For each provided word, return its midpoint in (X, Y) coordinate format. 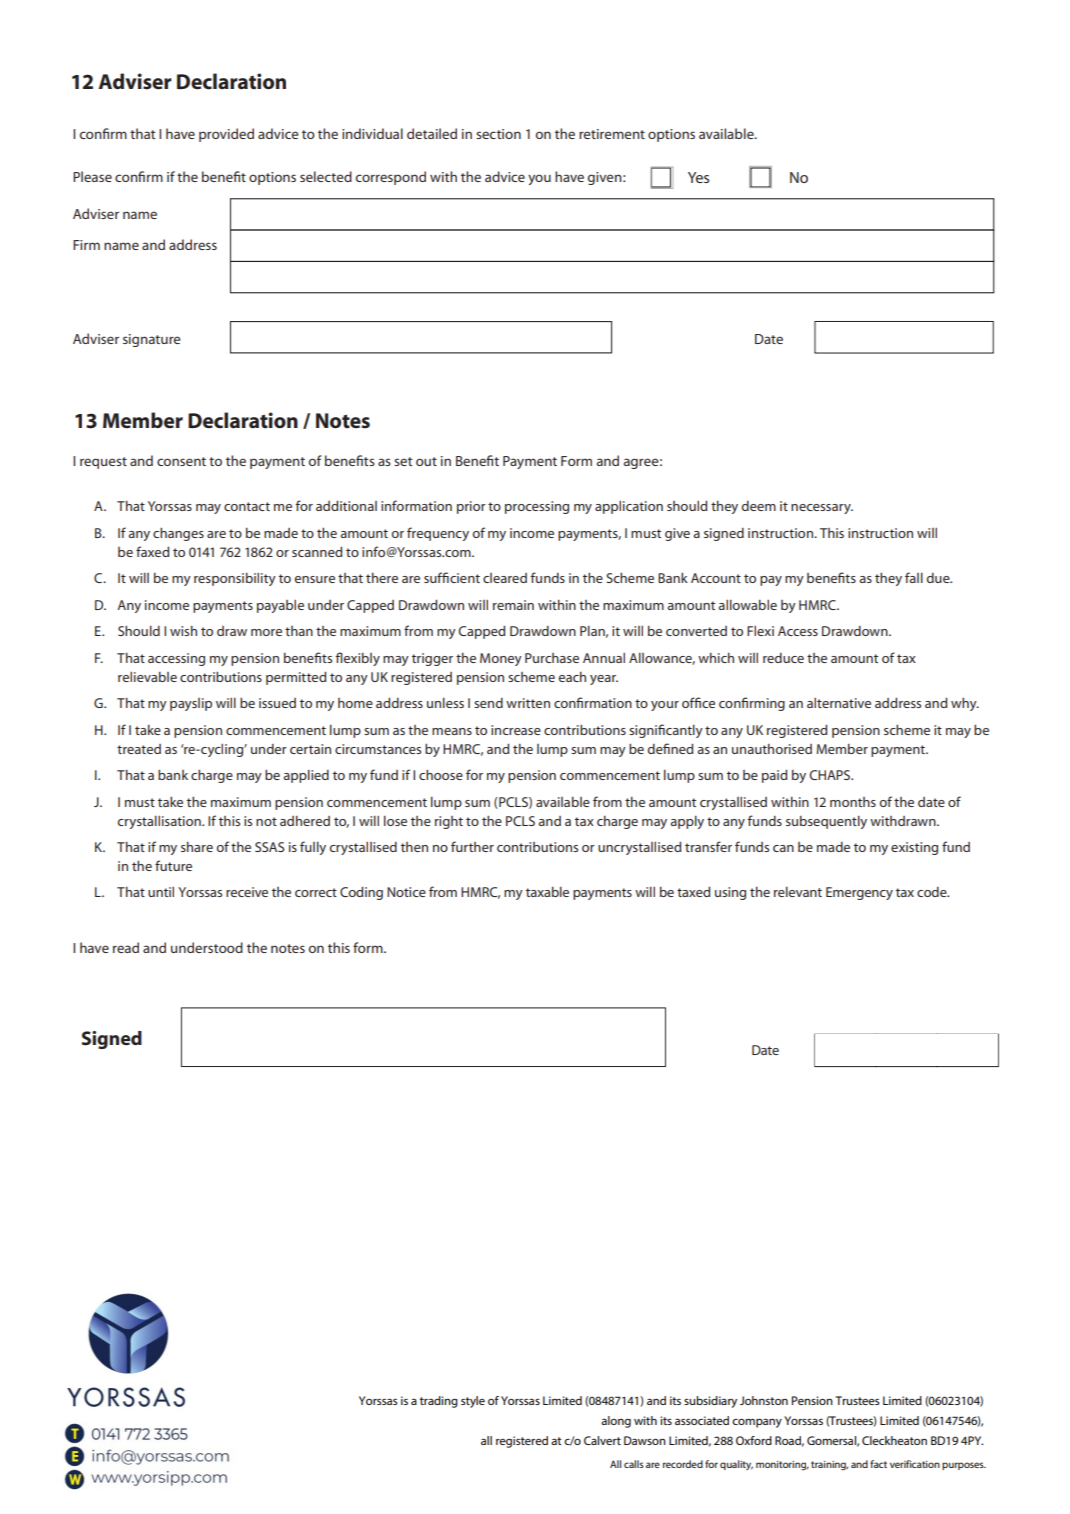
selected (326, 176)
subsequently (826, 822)
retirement (612, 134)
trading (439, 1402)
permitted (296, 678)
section (498, 134)
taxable (547, 892)
